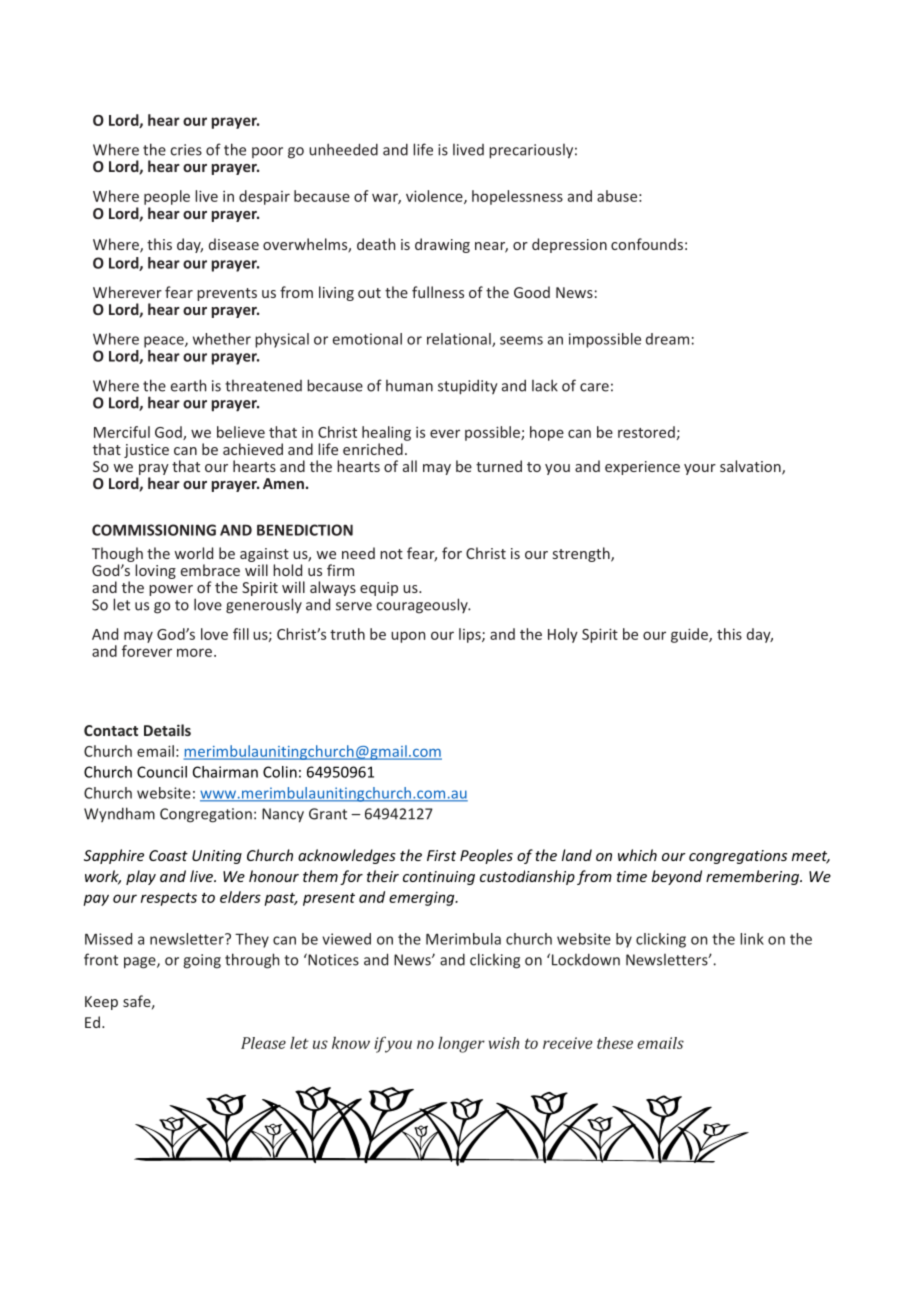 Image resolution: width=924 pixels, height=1308 pixels. Describe the element at coordinates (690, 635) in the document. I see `guide` at that location.
